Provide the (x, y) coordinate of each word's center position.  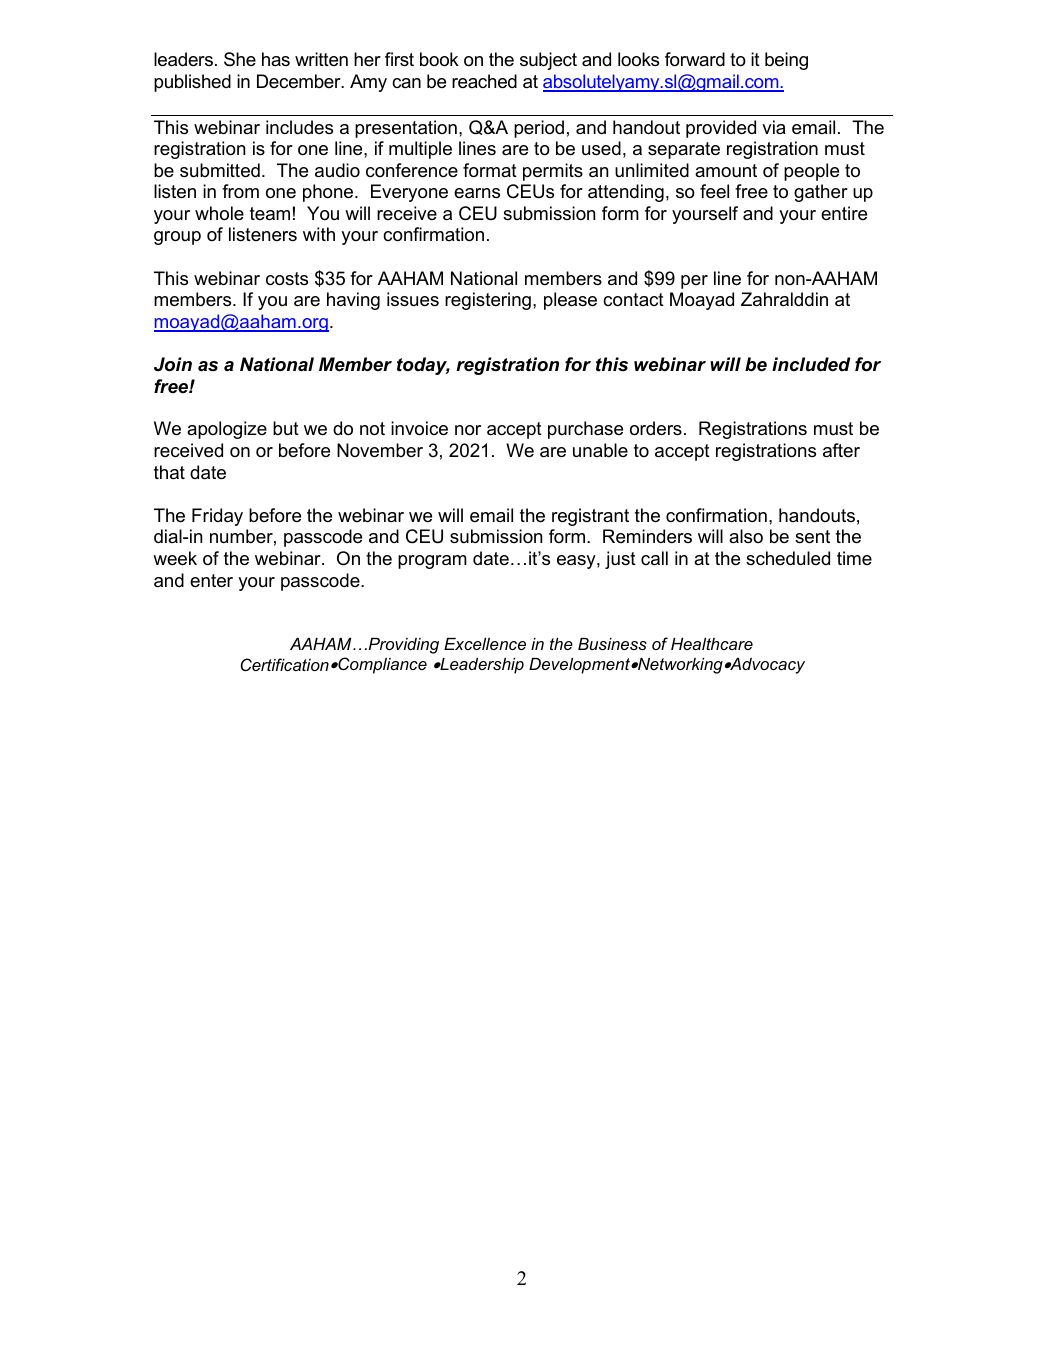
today (423, 366)
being (786, 61)
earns (477, 193)
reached (484, 81)
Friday (217, 517)
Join (173, 364)
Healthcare (712, 644)
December (300, 81)
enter (211, 581)
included (811, 364)
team (270, 214)
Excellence (485, 644)
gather (821, 193)
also (746, 536)
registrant (590, 517)
